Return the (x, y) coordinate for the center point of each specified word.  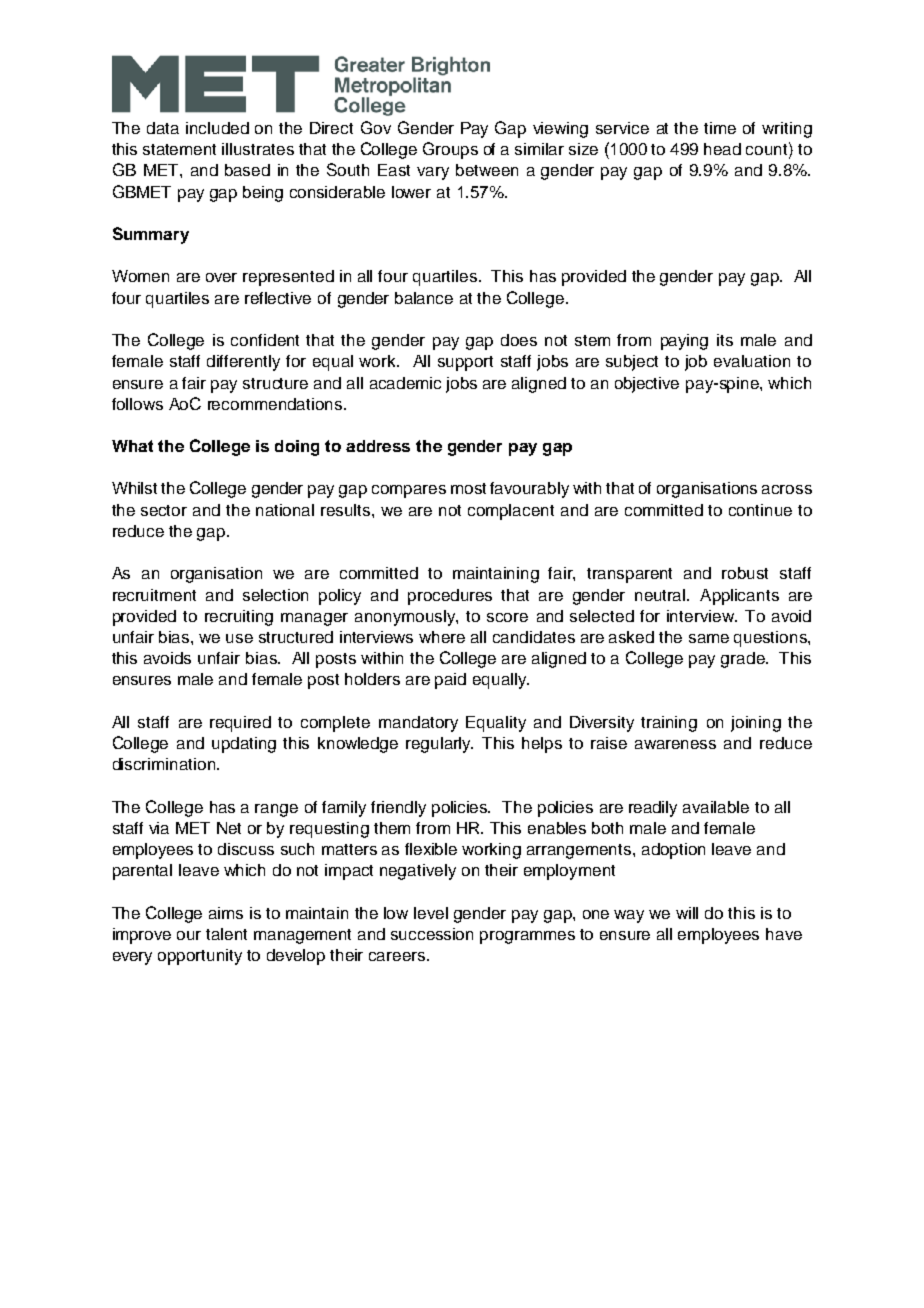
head (722, 149)
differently (243, 363)
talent (226, 934)
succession (432, 934)
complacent (511, 512)
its (725, 340)
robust (745, 573)
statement (179, 149)
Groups (450, 150)
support (465, 363)
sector (164, 510)
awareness (675, 744)
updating (244, 745)
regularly (439, 745)
